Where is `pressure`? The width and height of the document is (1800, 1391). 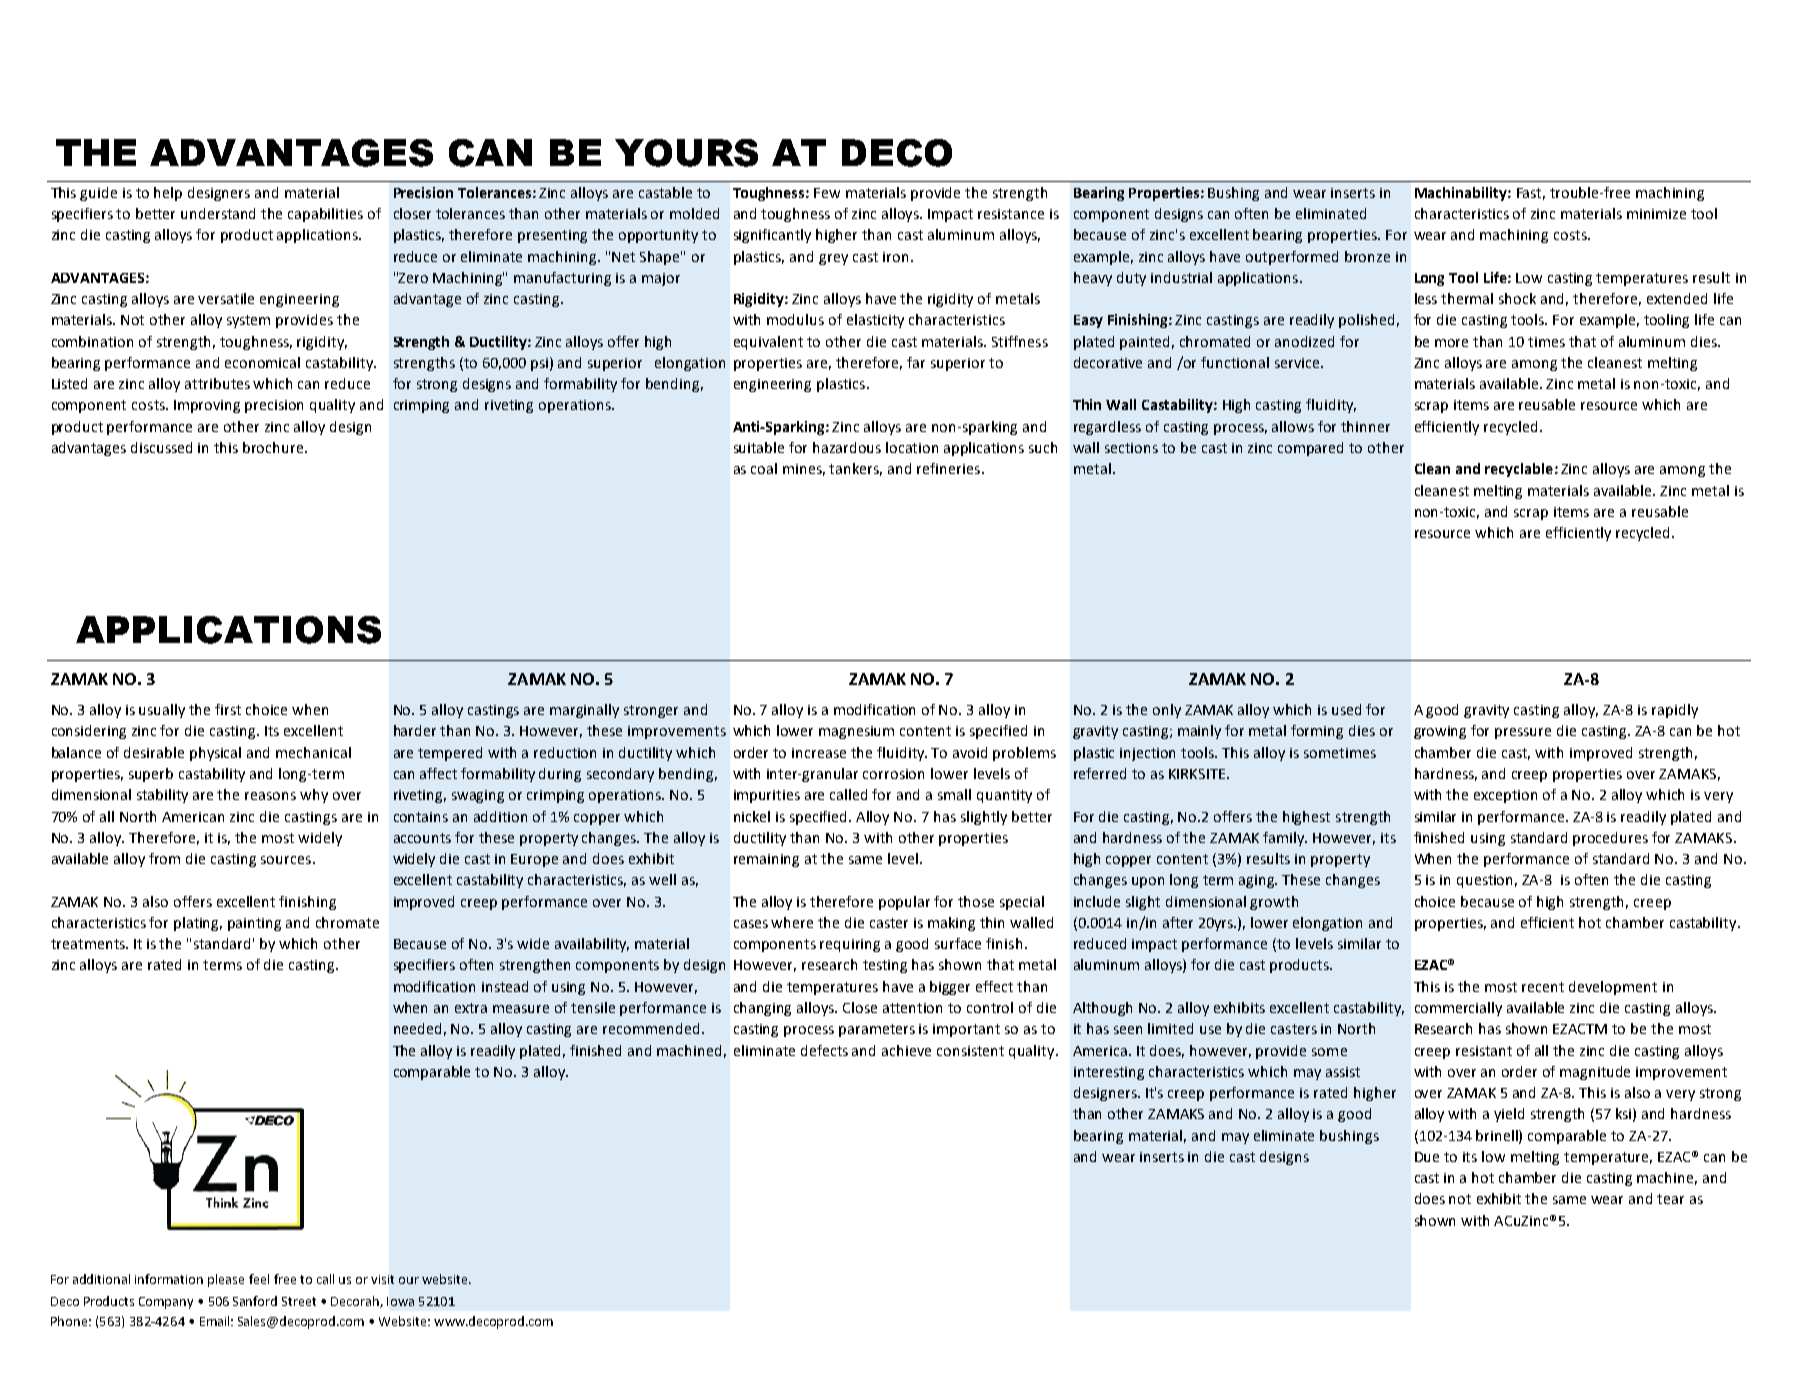
pressure is located at coordinates (1523, 733).
